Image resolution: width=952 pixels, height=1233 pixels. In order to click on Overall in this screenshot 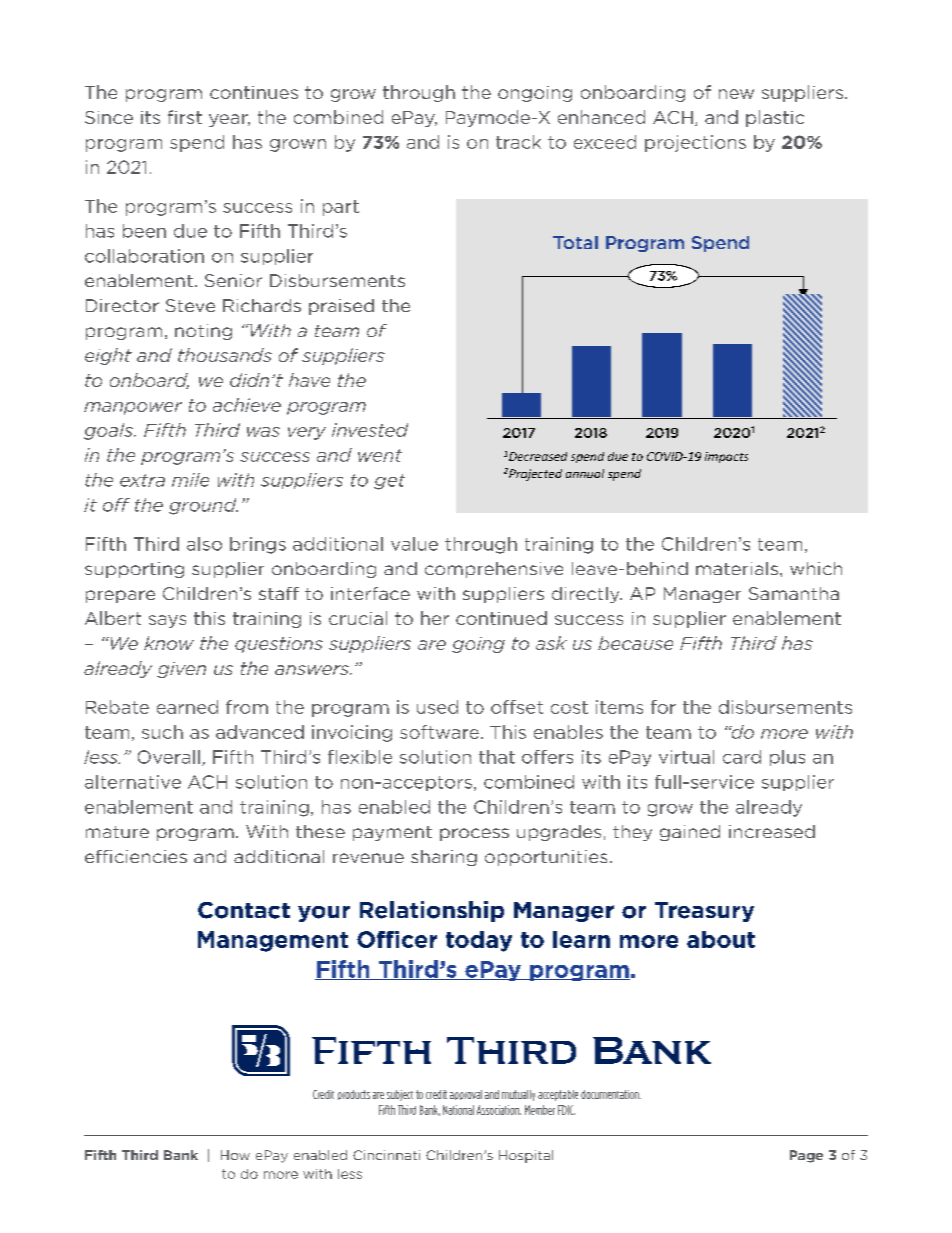, I will do `click(169, 757)`.
